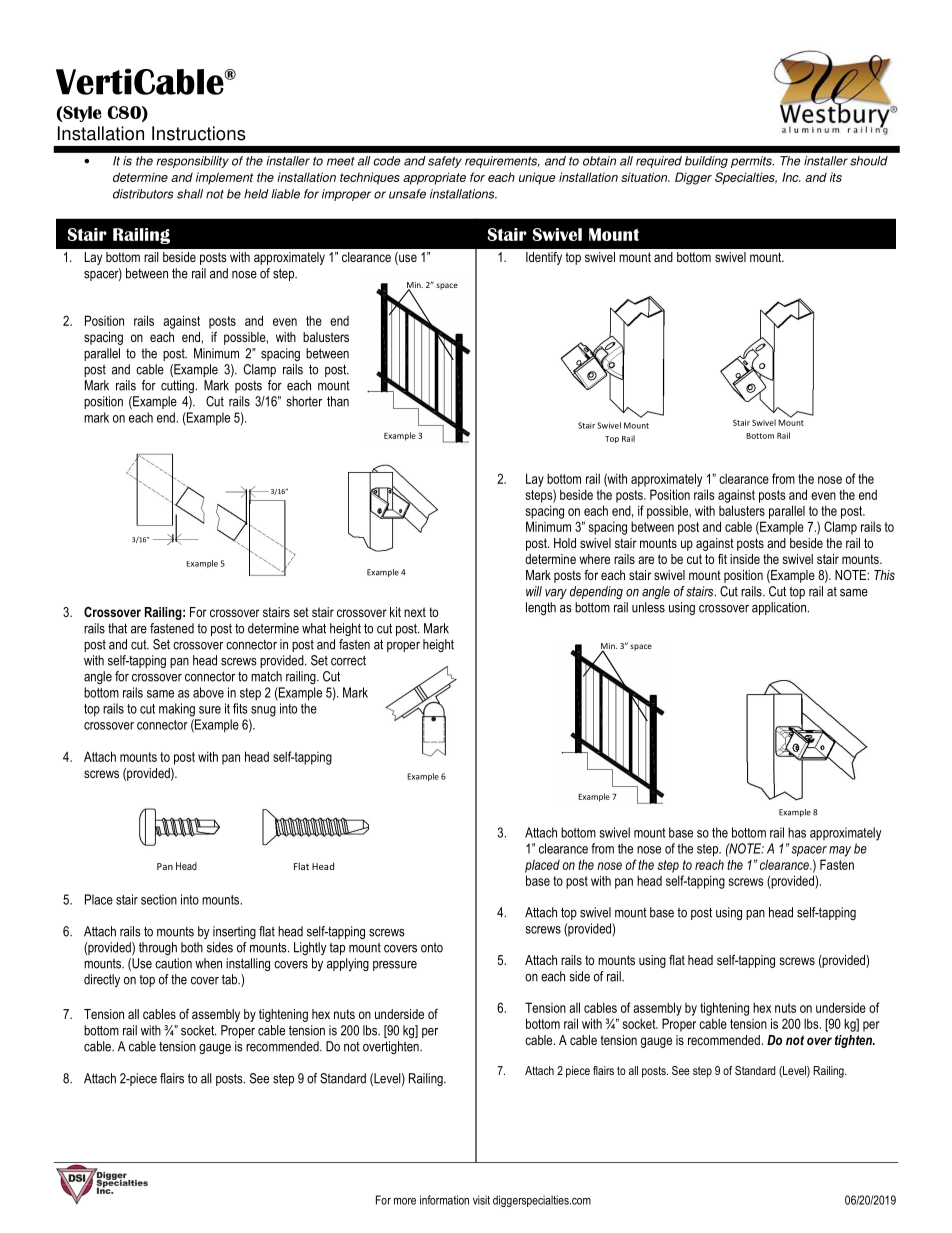 This page has height=1233, width=952. Describe the element at coordinates (565, 543) in the page. I see `Hold` at that location.
